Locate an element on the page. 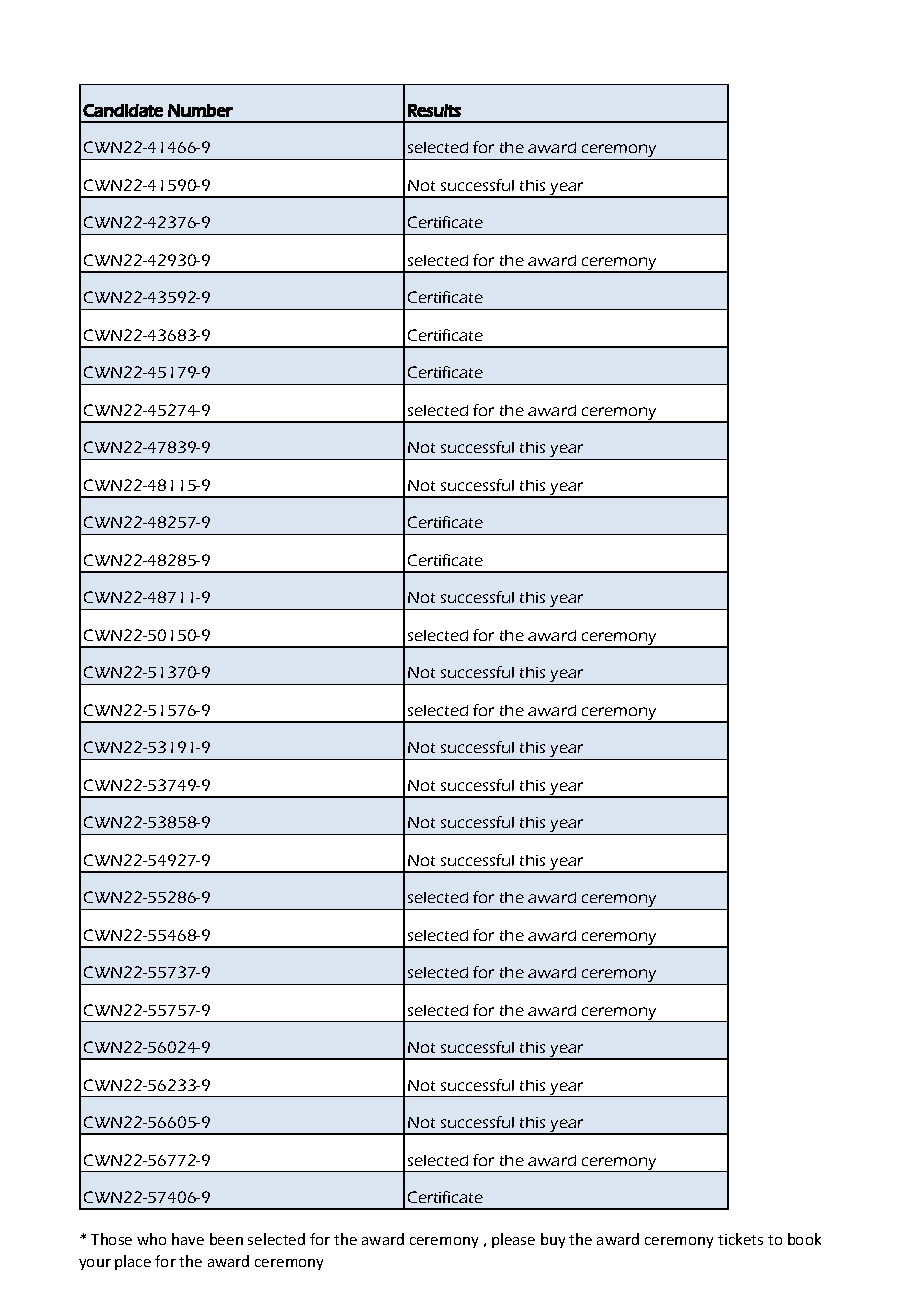 The width and height of the image is (924, 1309). your is located at coordinates (95, 1264).
